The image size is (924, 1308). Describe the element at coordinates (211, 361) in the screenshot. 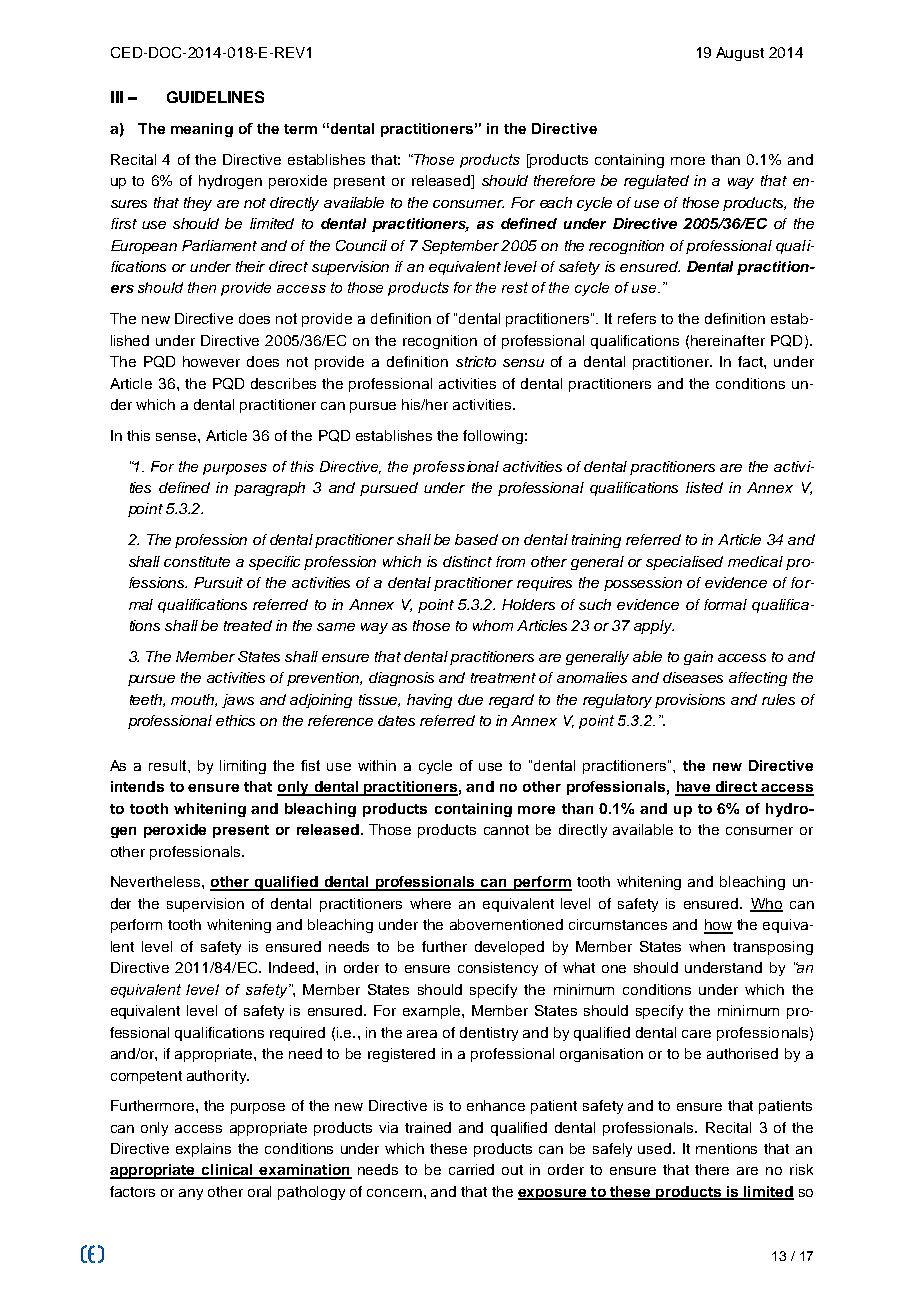

I see `however` at that location.
